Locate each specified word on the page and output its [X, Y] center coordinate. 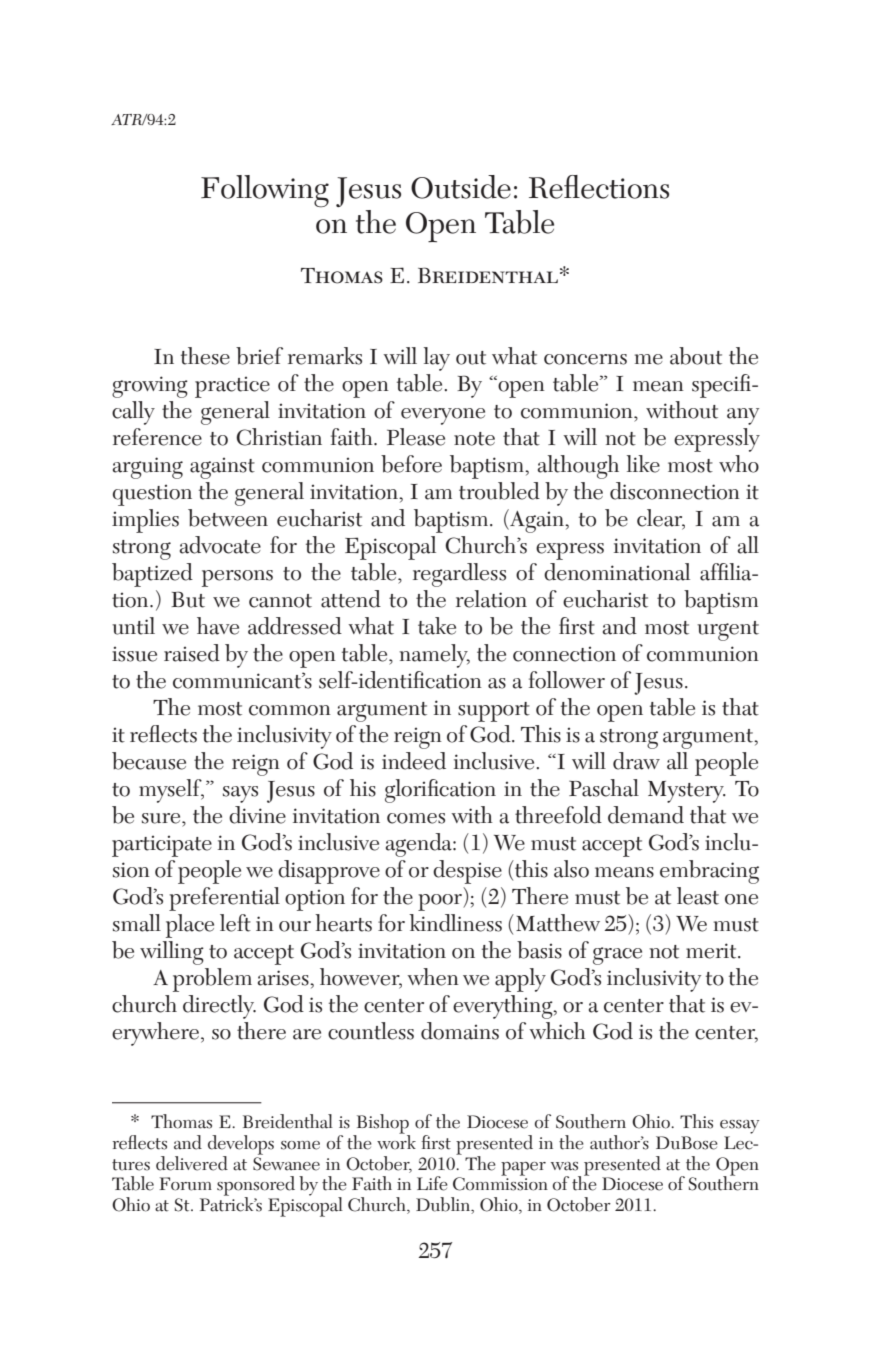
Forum [185, 1184]
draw [636, 761]
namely [434, 656]
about [696, 356]
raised [192, 653]
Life [432, 1183]
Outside [461, 187]
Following [265, 191]
